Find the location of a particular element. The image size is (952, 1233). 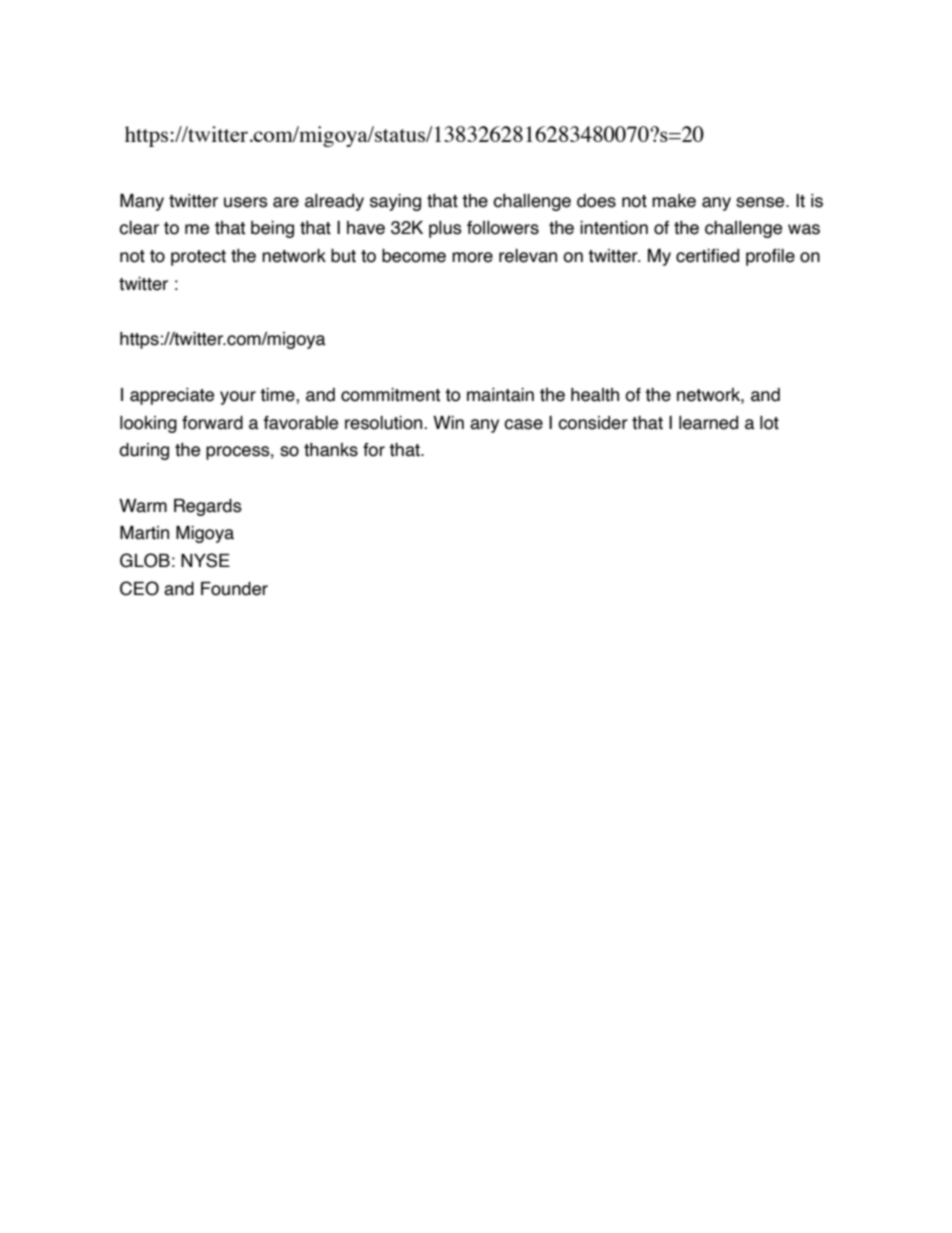

maintain is located at coordinates (500, 395).
